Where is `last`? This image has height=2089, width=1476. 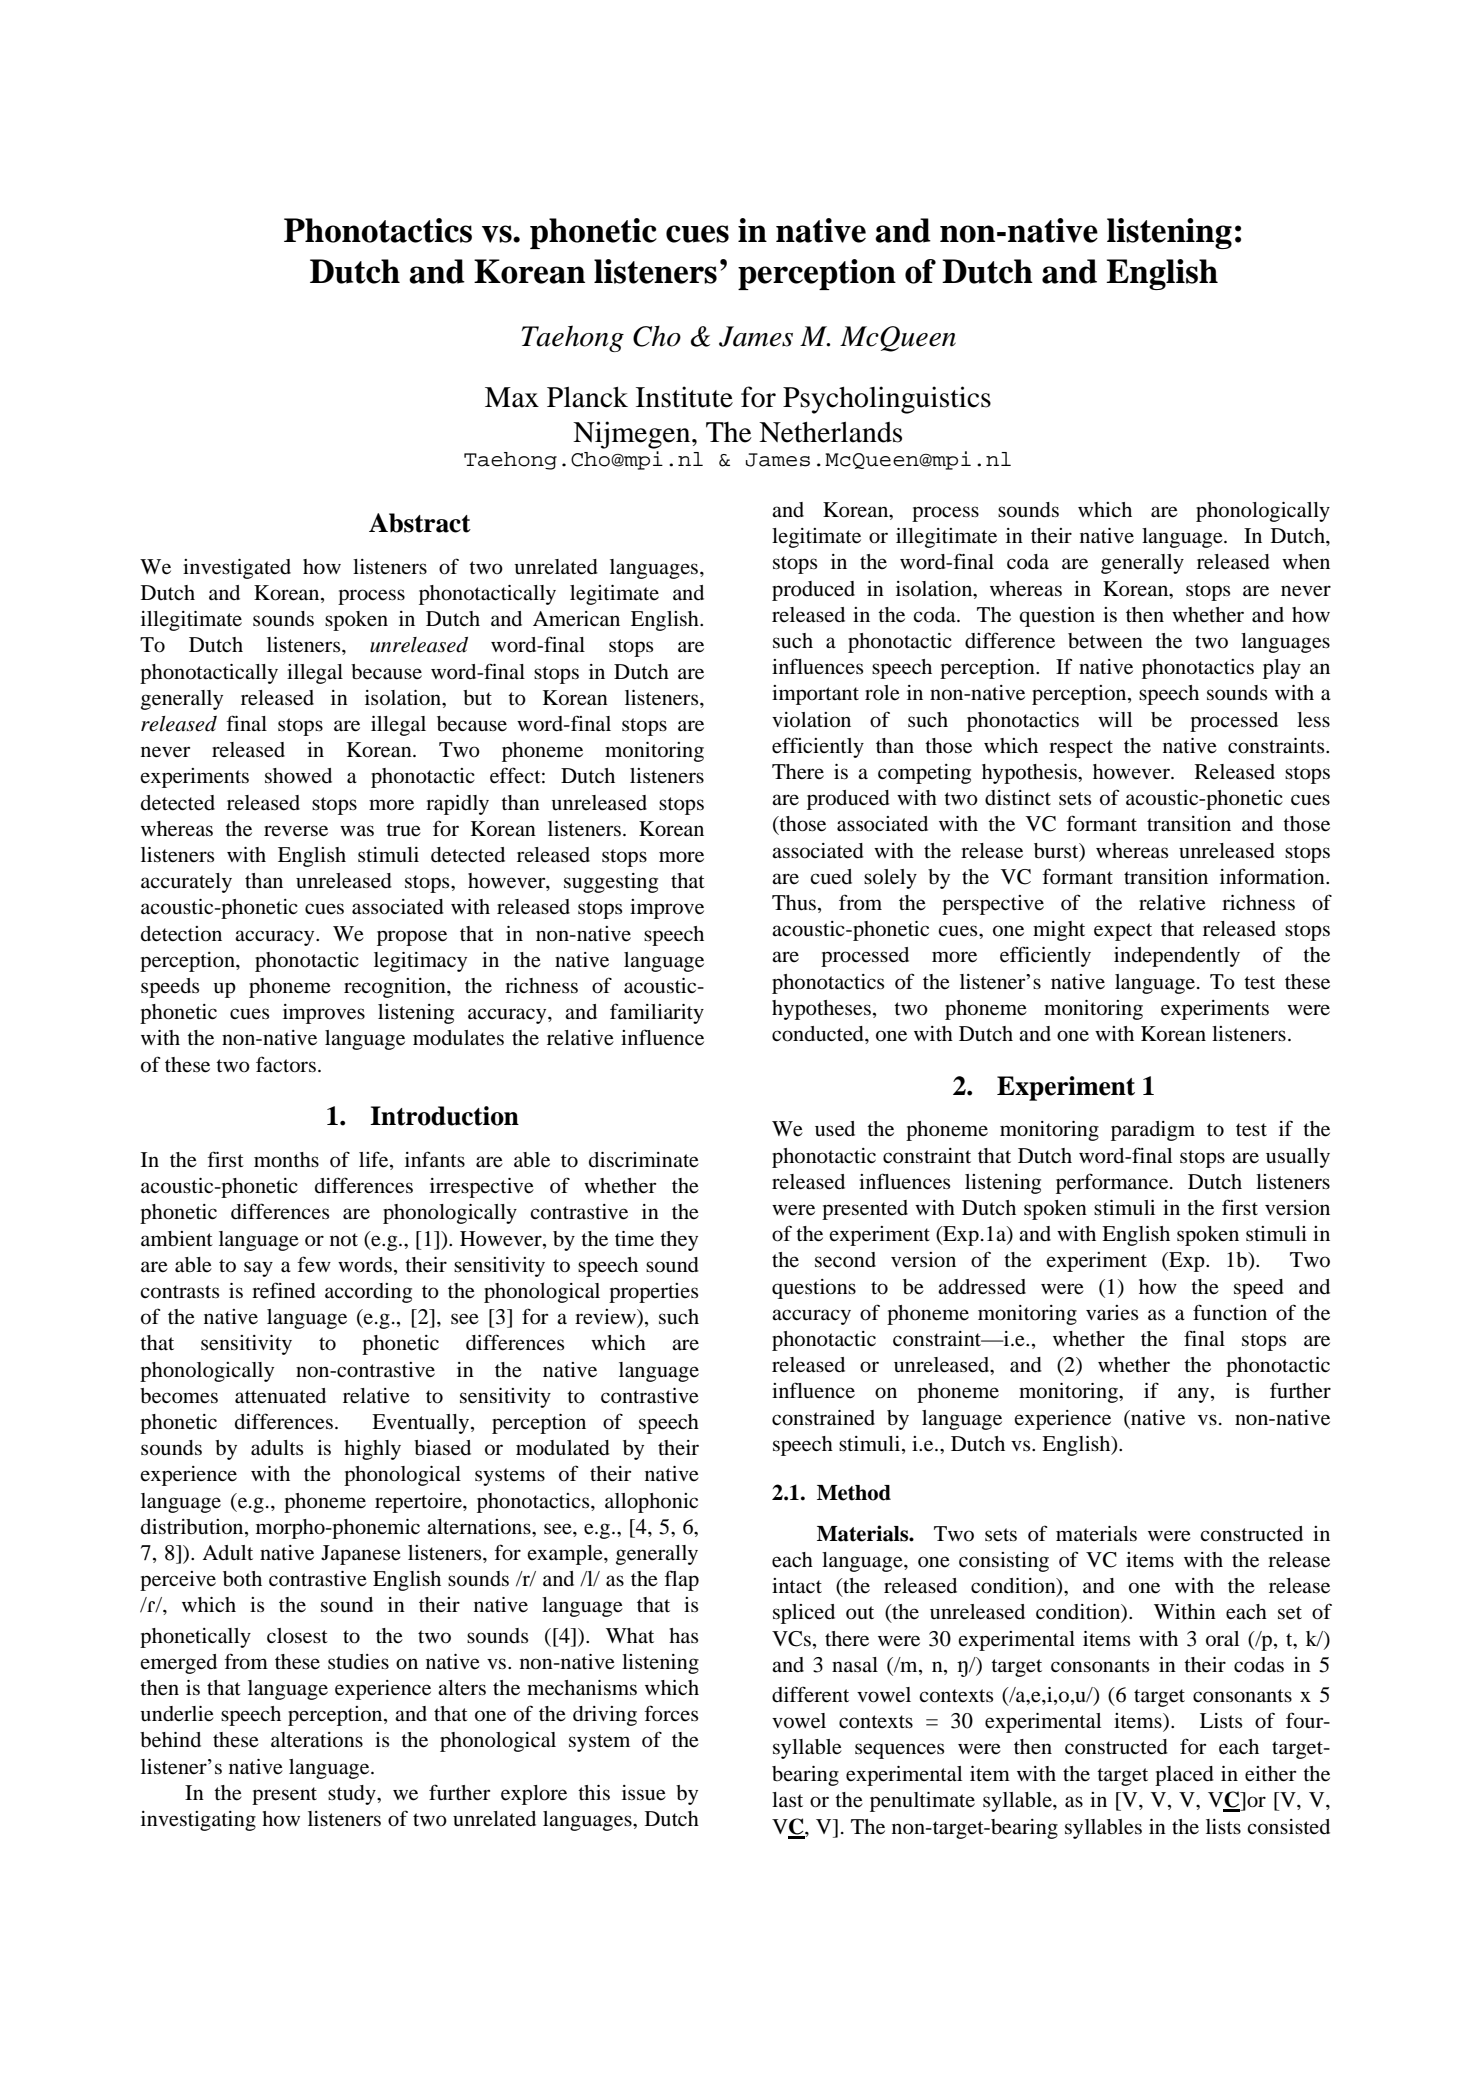
last is located at coordinates (787, 1799).
